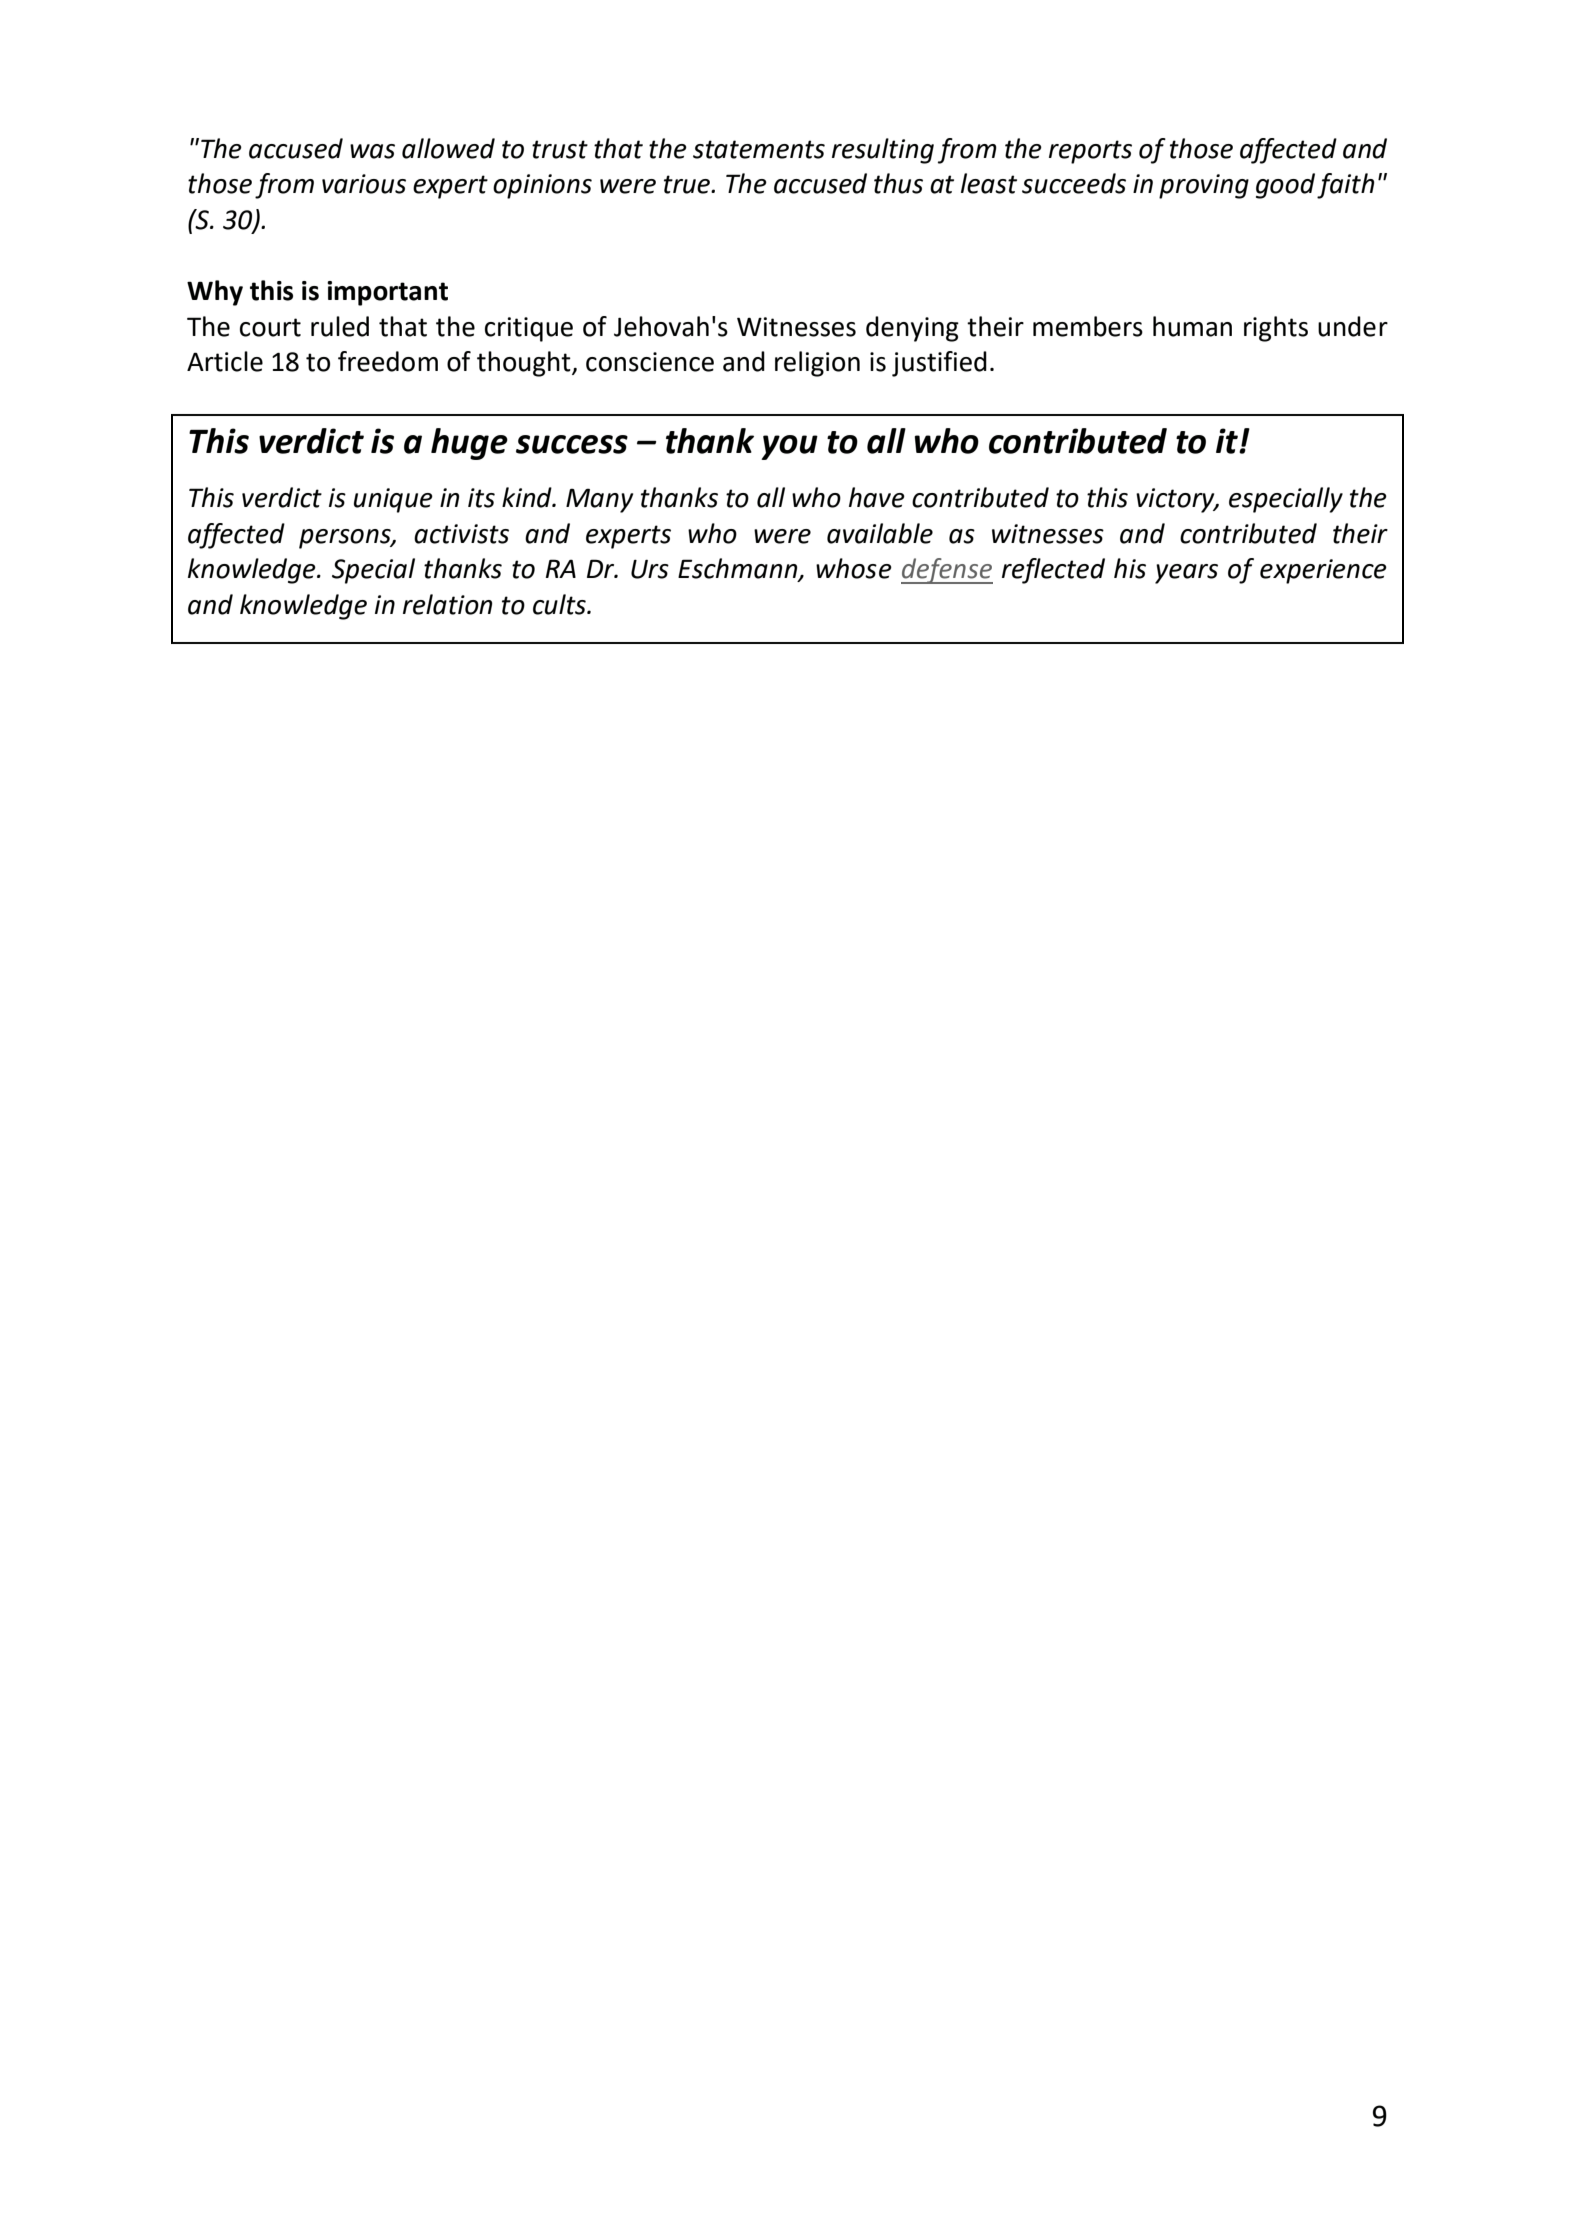 This page has height=2228, width=1575. I want to click on was, so click(372, 151).
